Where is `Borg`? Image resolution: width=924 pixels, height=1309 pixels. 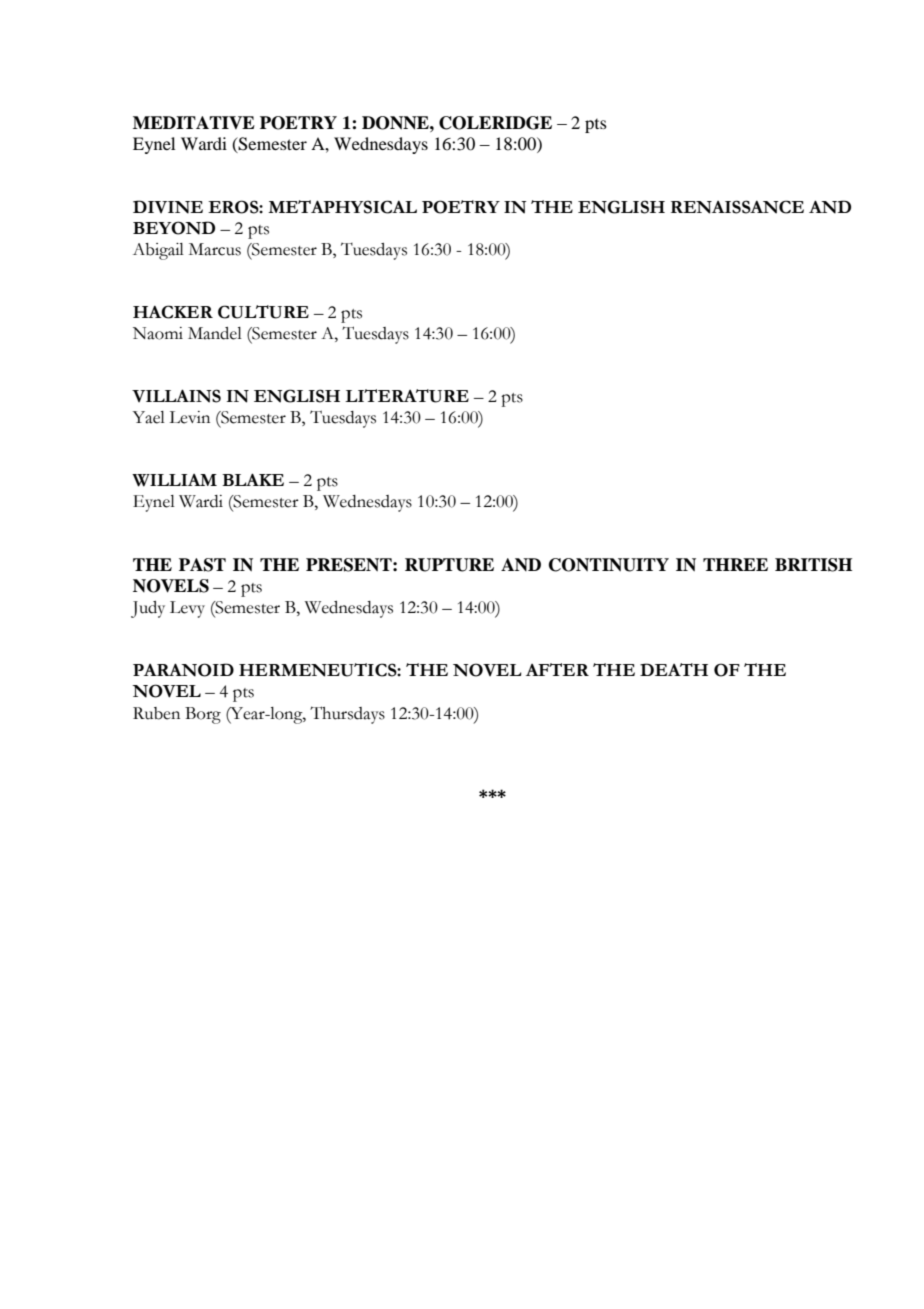
Borg is located at coordinates (203, 715).
